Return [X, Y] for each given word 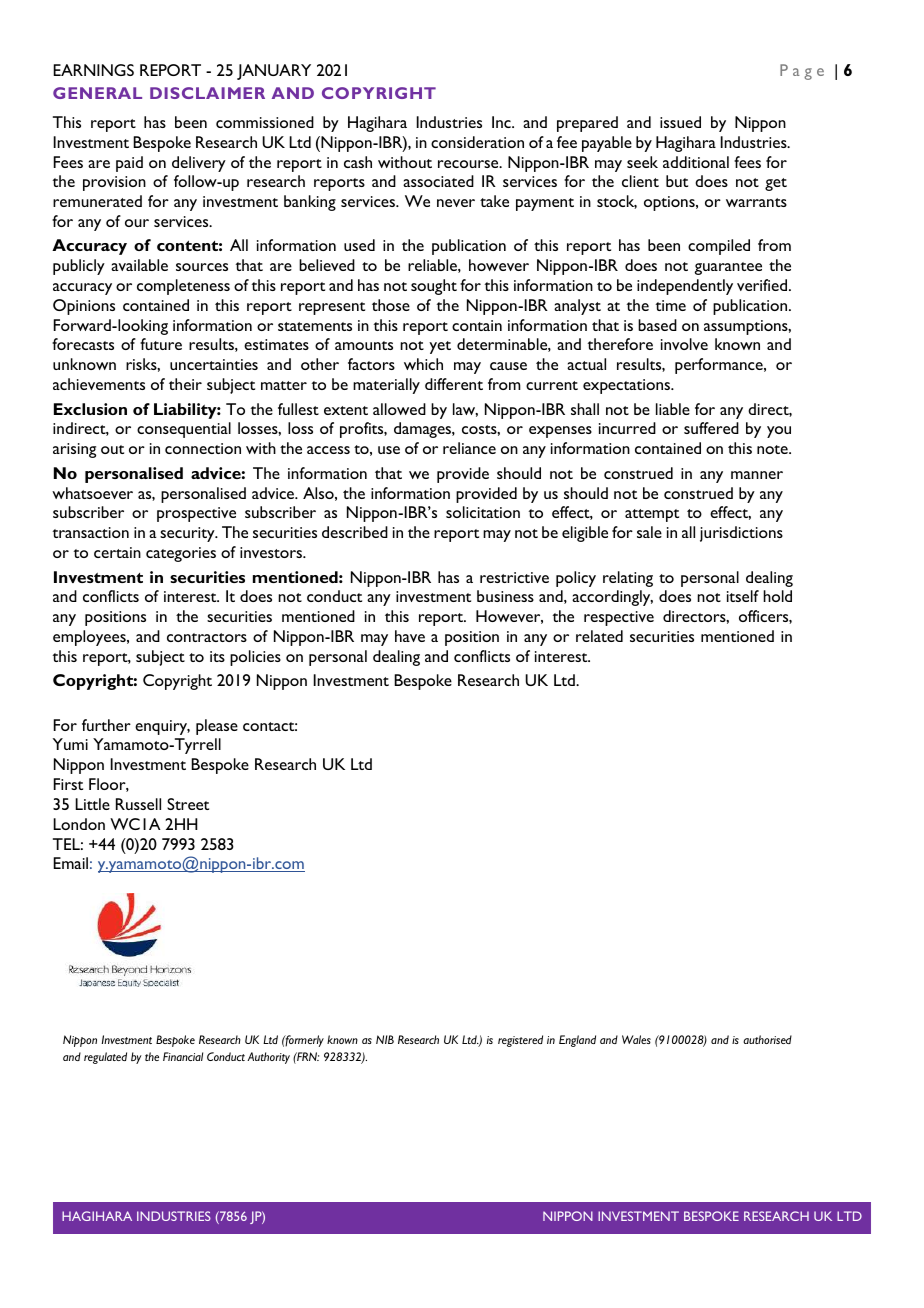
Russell [138, 804]
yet [440, 347]
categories [181, 554]
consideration [477, 142]
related [599, 636]
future [161, 344]
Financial [183, 1056]
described [355, 532]
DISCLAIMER [207, 93]
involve [684, 344]
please [217, 727]
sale [649, 532]
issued [680, 122]
